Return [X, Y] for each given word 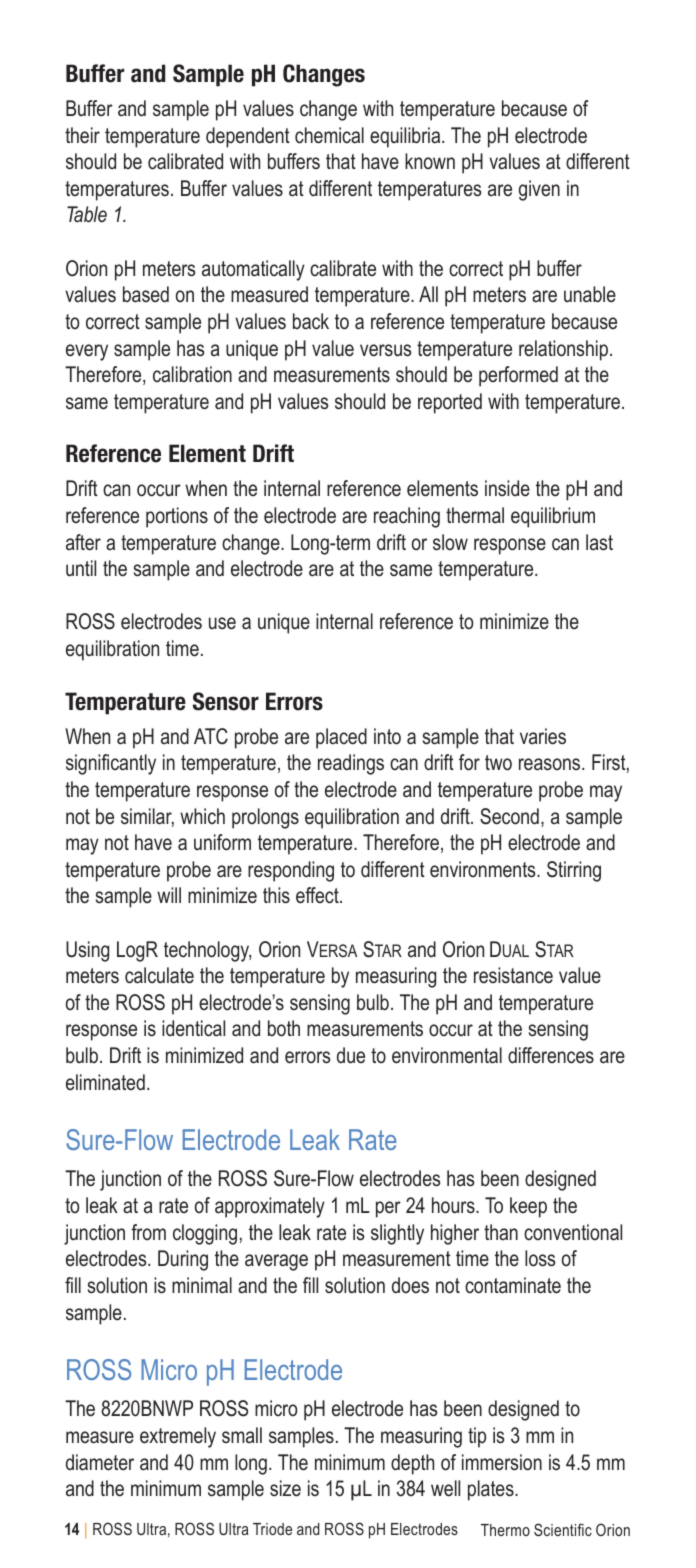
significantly [111, 764]
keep [528, 1207]
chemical [329, 135]
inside [507, 488]
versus [385, 350]
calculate [159, 975]
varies [543, 736]
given [539, 190]
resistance [513, 975]
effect [318, 895]
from [148, 1232]
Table [87, 214]
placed [341, 738]
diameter [100, 1462]
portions [177, 517]
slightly [397, 1234]
